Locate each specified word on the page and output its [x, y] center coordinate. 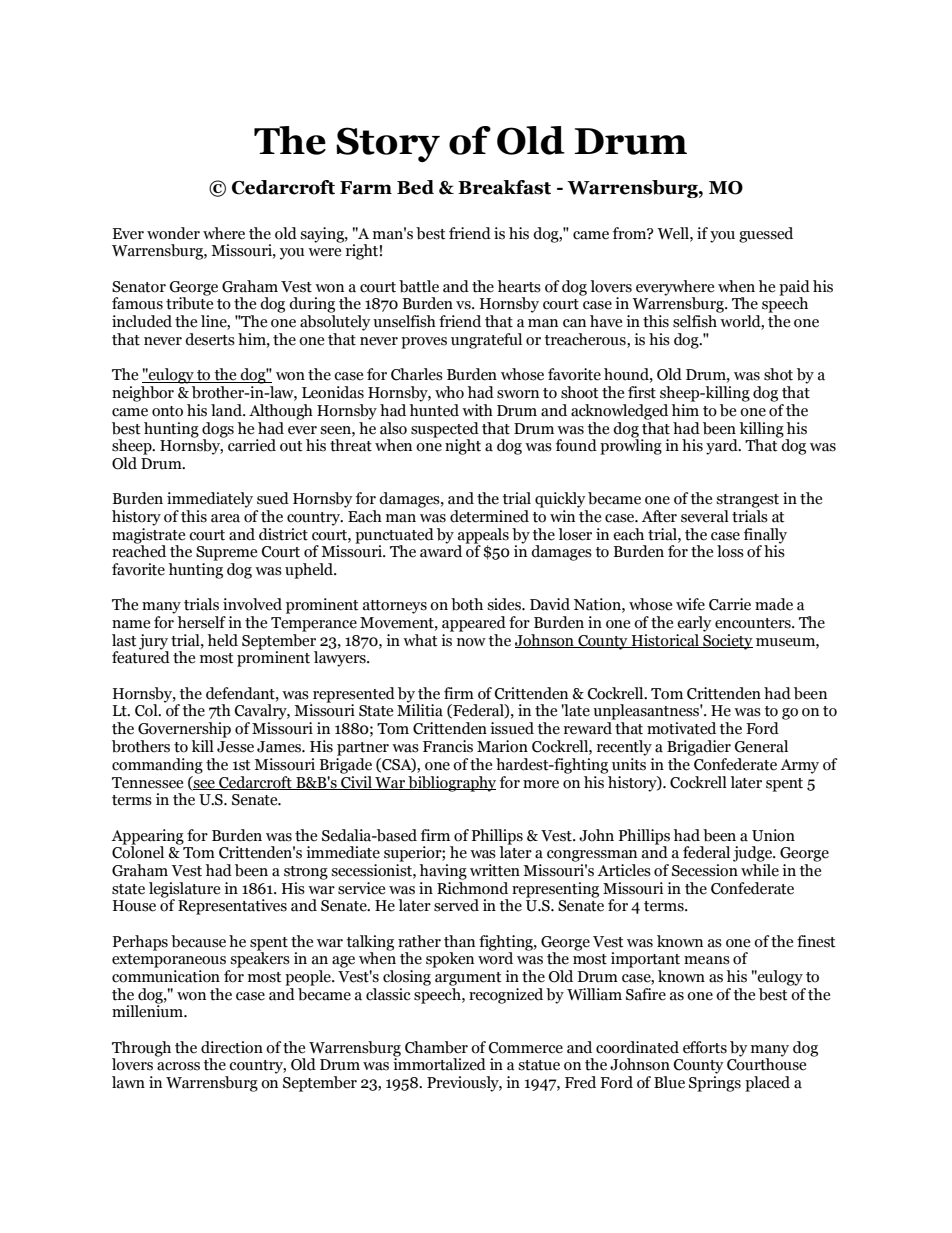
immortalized [439, 1063]
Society [727, 642]
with [477, 410]
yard [723, 447]
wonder [173, 233]
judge [753, 854]
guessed [766, 235]
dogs [218, 430]
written [495, 870]
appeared [474, 624]
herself [201, 622]
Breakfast [504, 187]
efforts [705, 1047]
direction [232, 1047]
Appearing [147, 837]
